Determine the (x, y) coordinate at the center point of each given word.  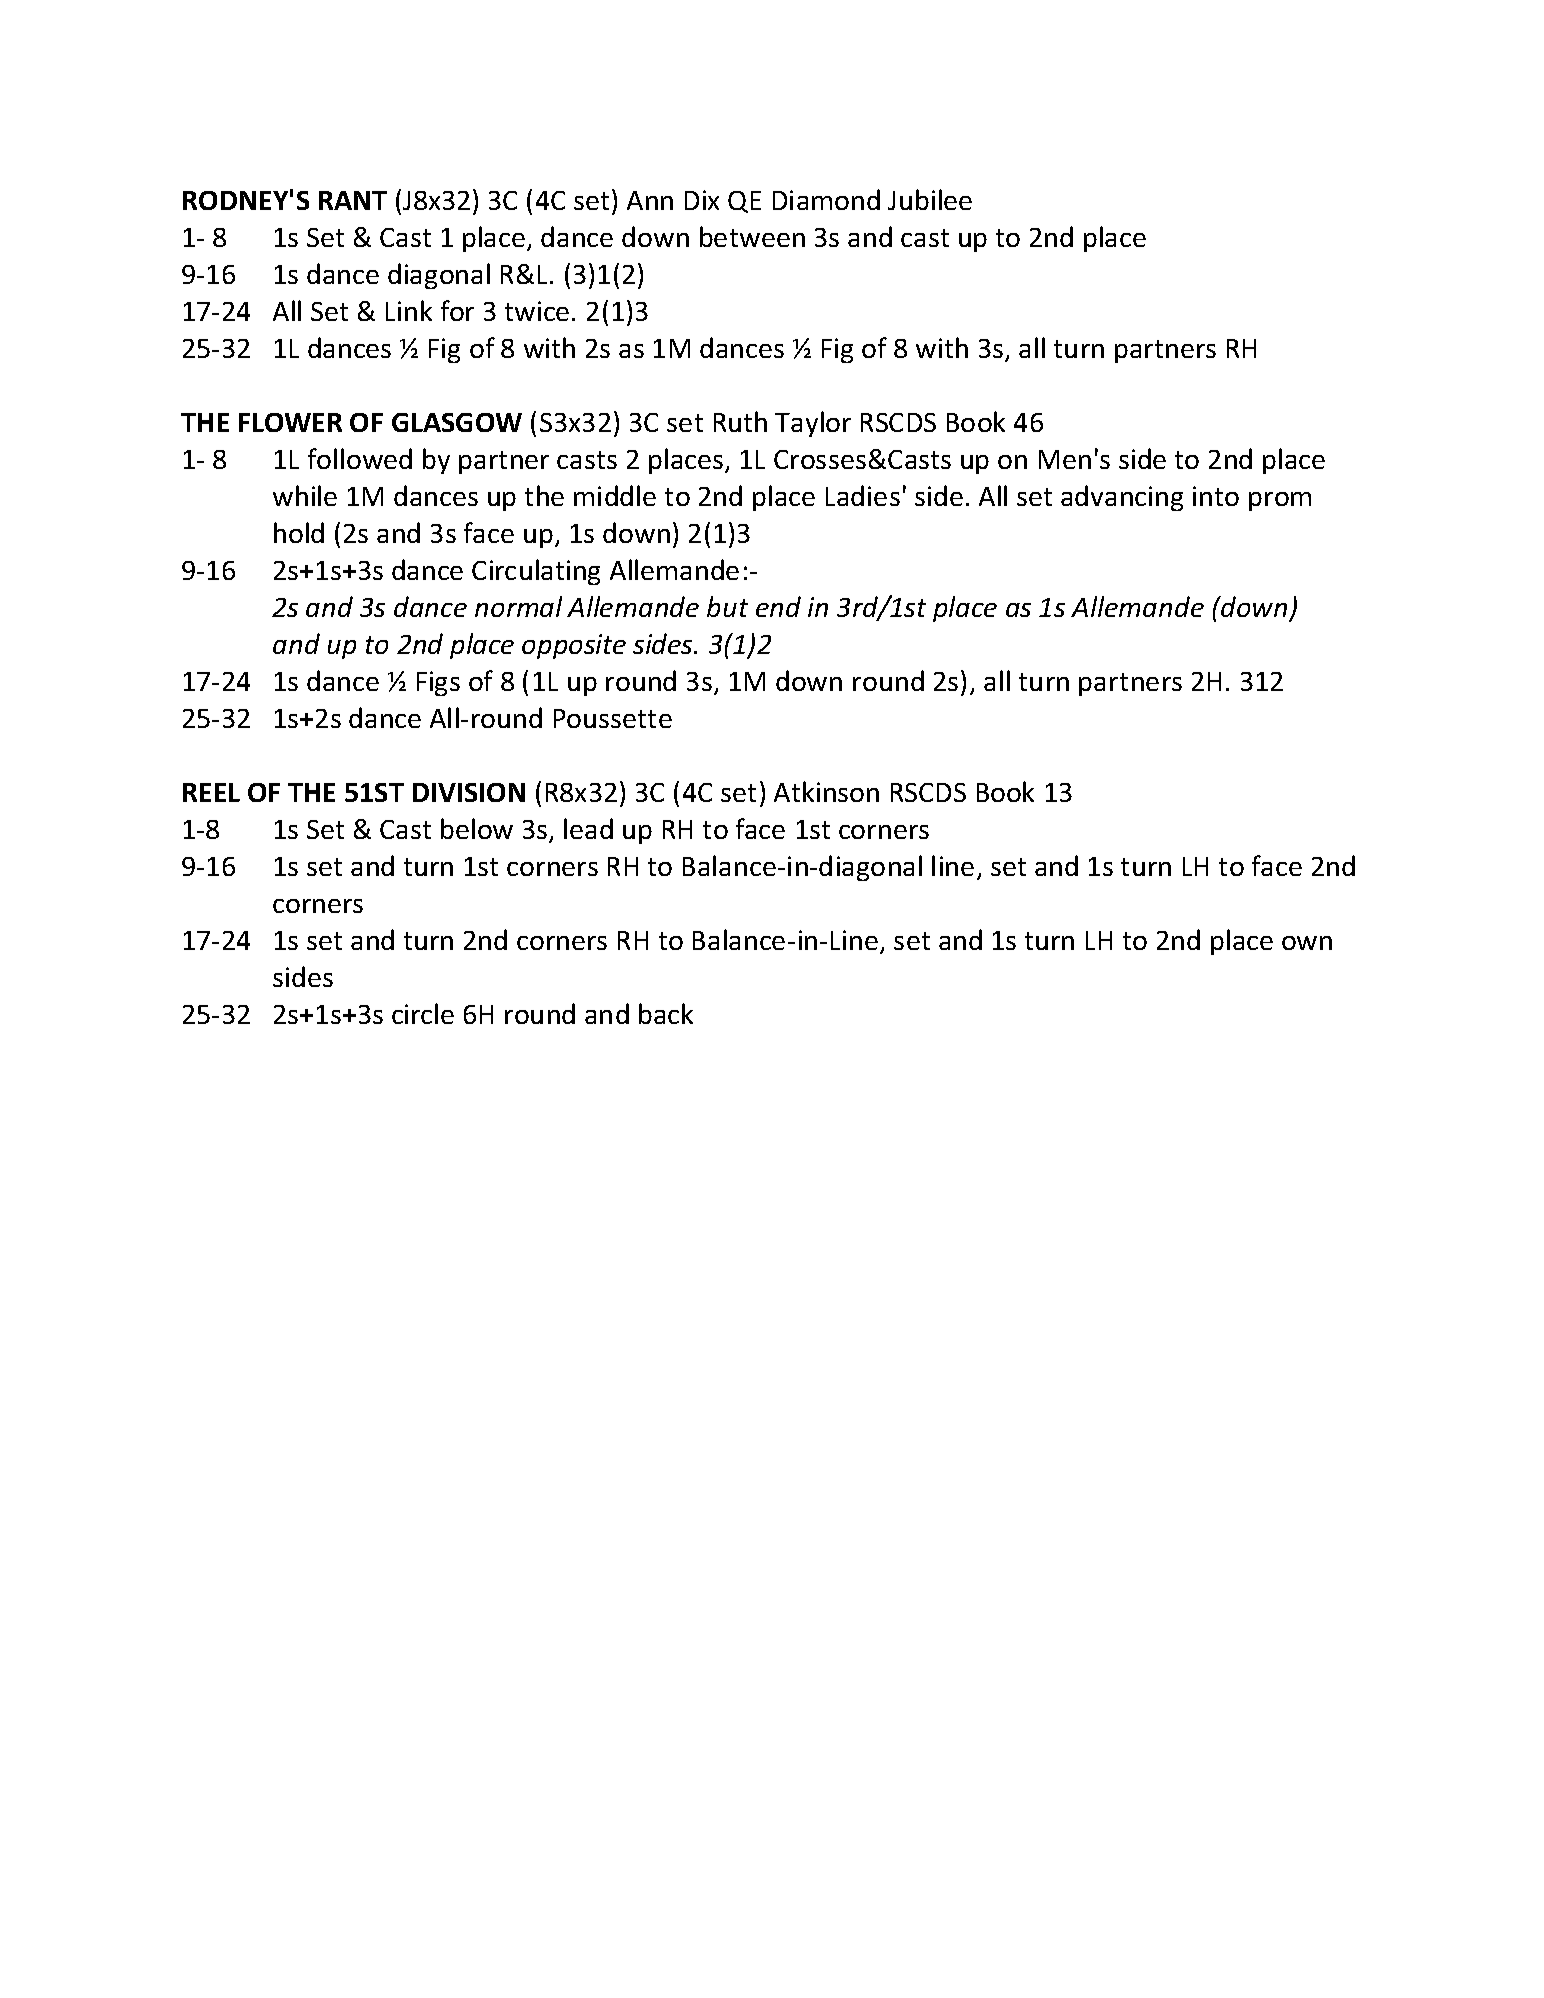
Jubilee (930, 199)
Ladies (863, 495)
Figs (438, 683)
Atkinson (826, 791)
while (305, 495)
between (752, 236)
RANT (353, 200)
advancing (1122, 498)
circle (423, 1013)
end (778, 606)
